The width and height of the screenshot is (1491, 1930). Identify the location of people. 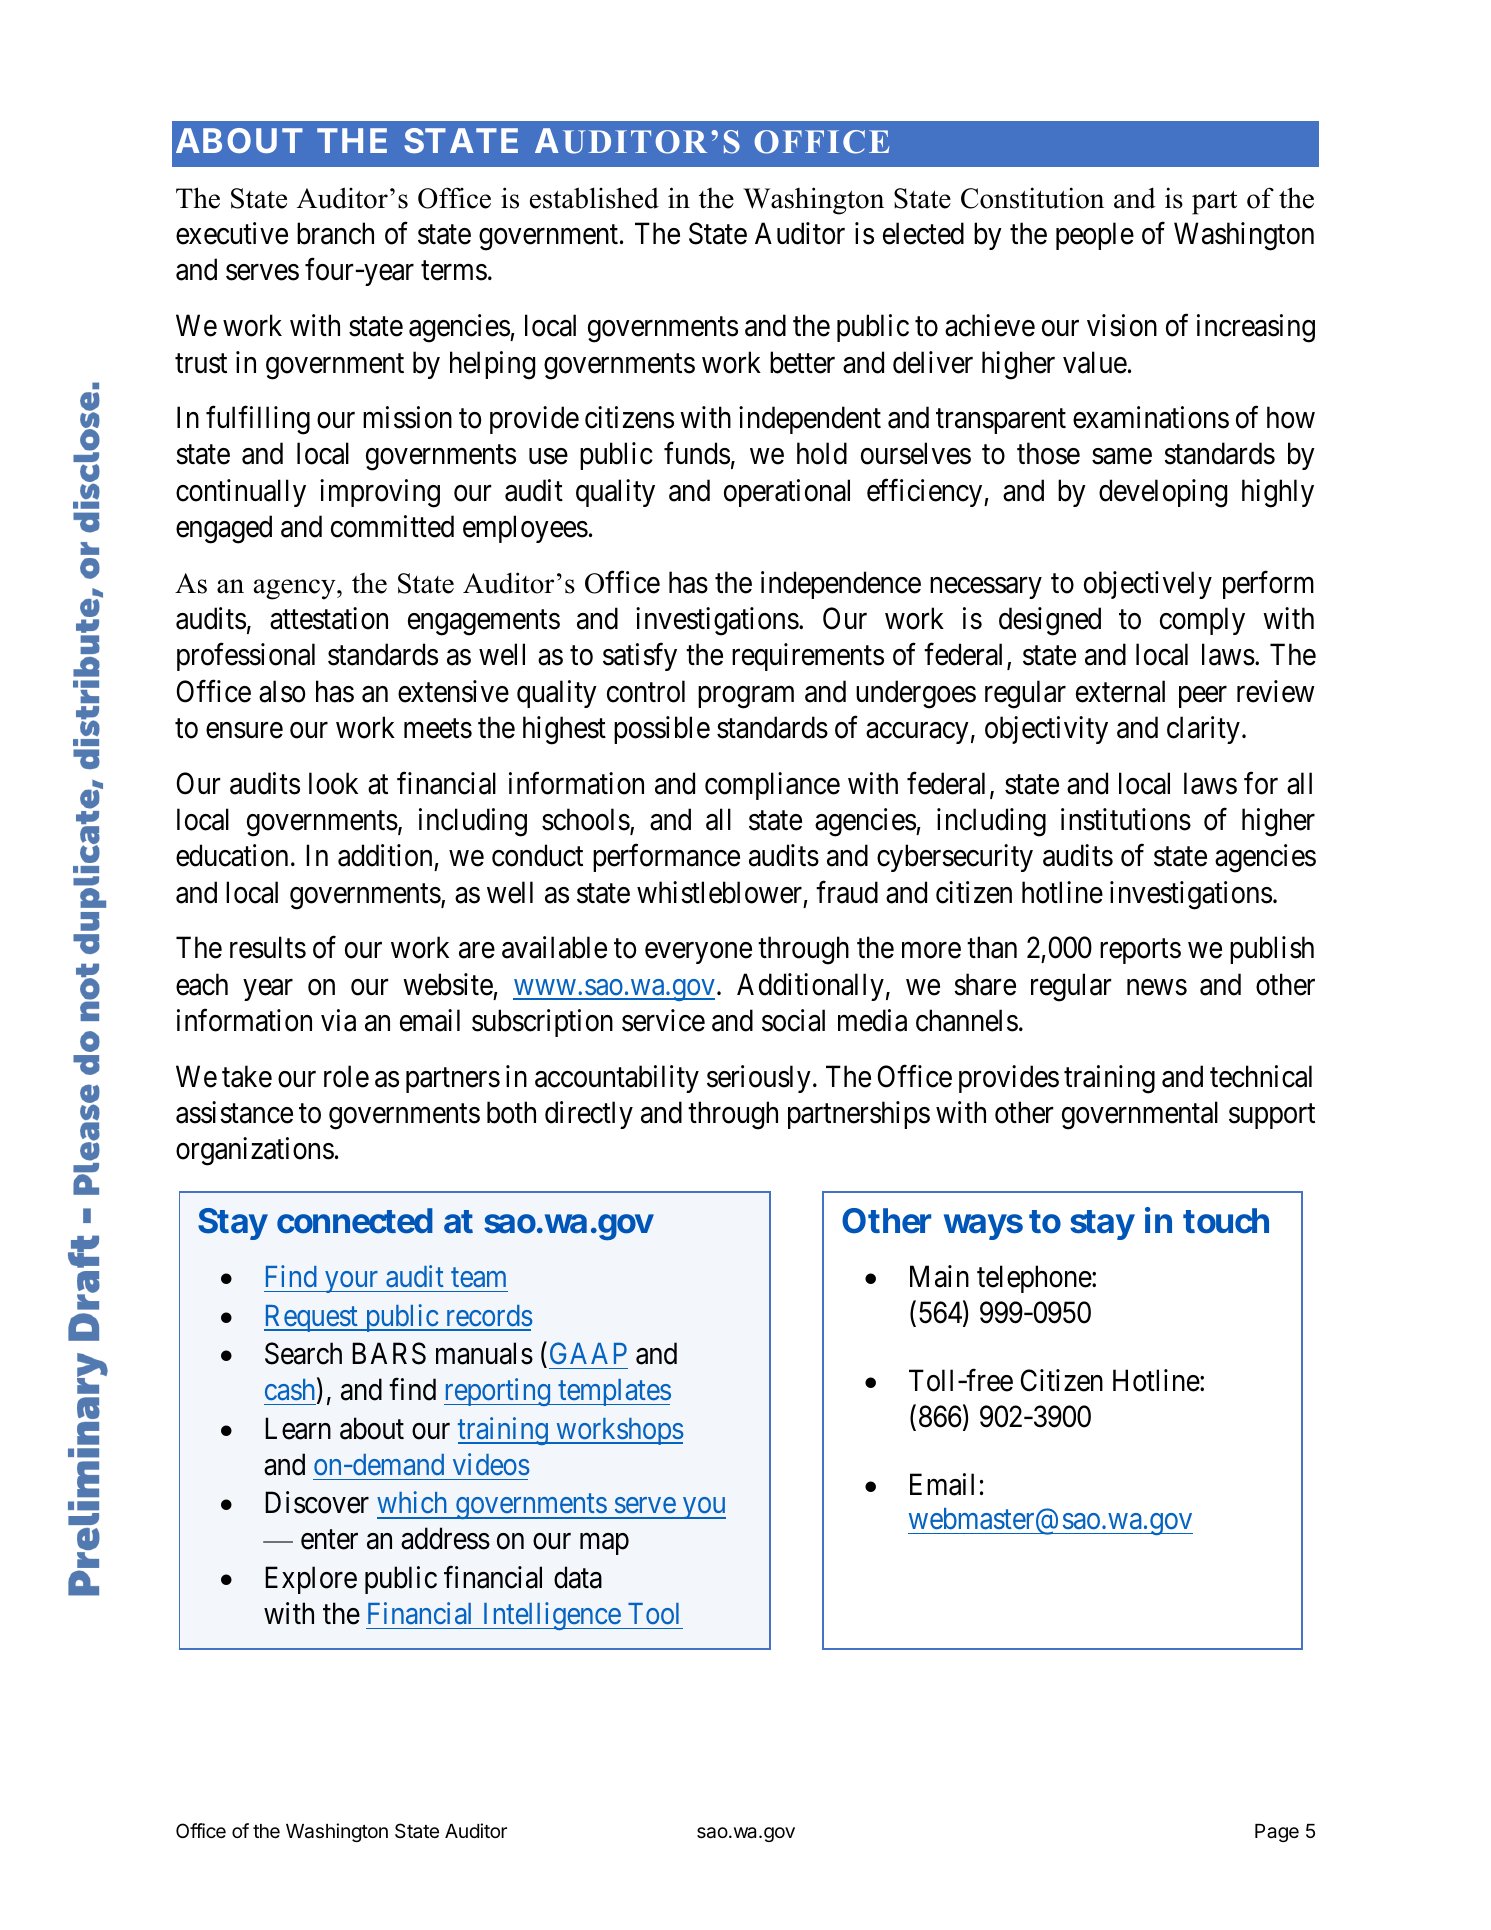
(1095, 236).
